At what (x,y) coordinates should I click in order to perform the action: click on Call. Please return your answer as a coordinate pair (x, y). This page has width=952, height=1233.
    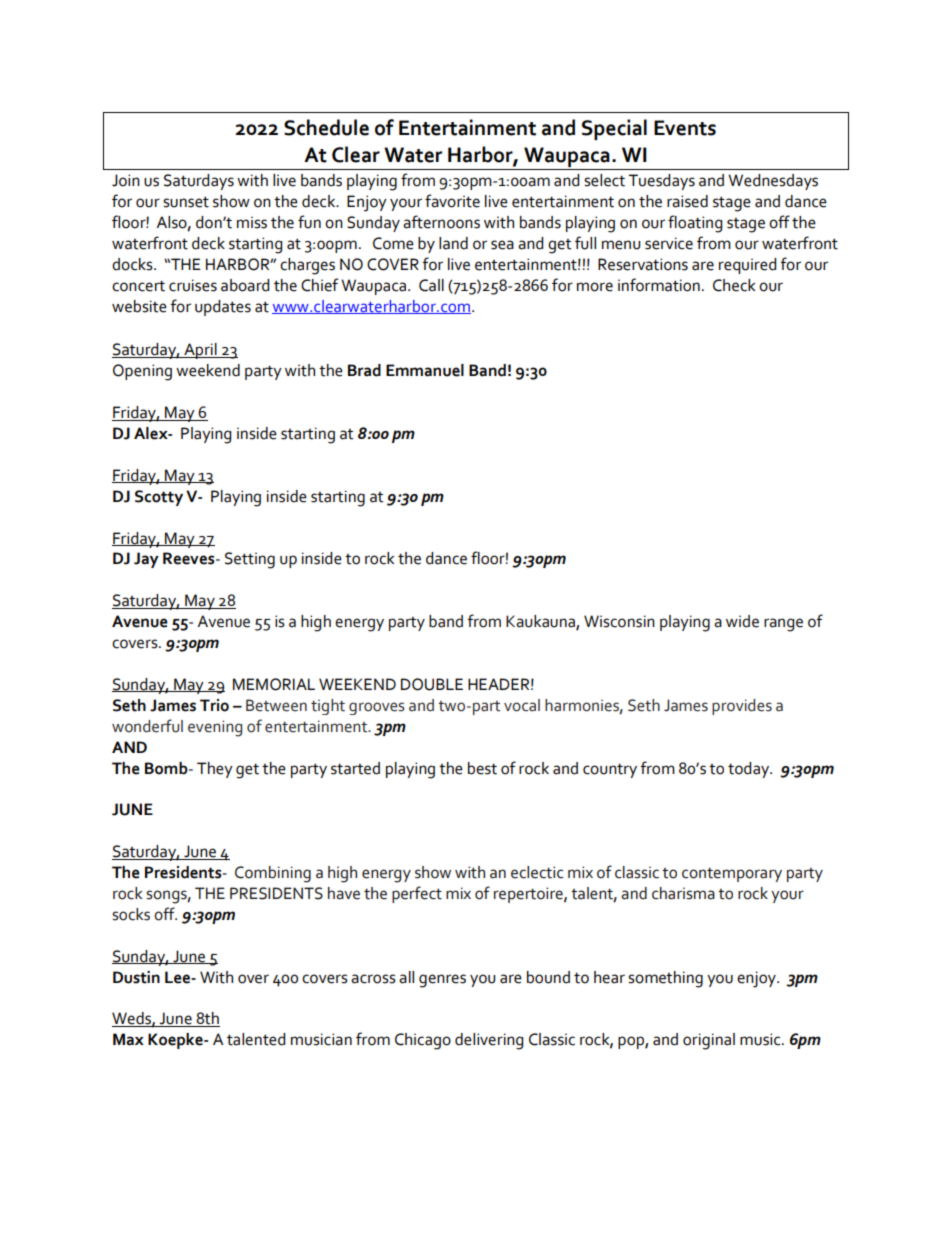
    Looking at the image, I should click on (431, 285).
